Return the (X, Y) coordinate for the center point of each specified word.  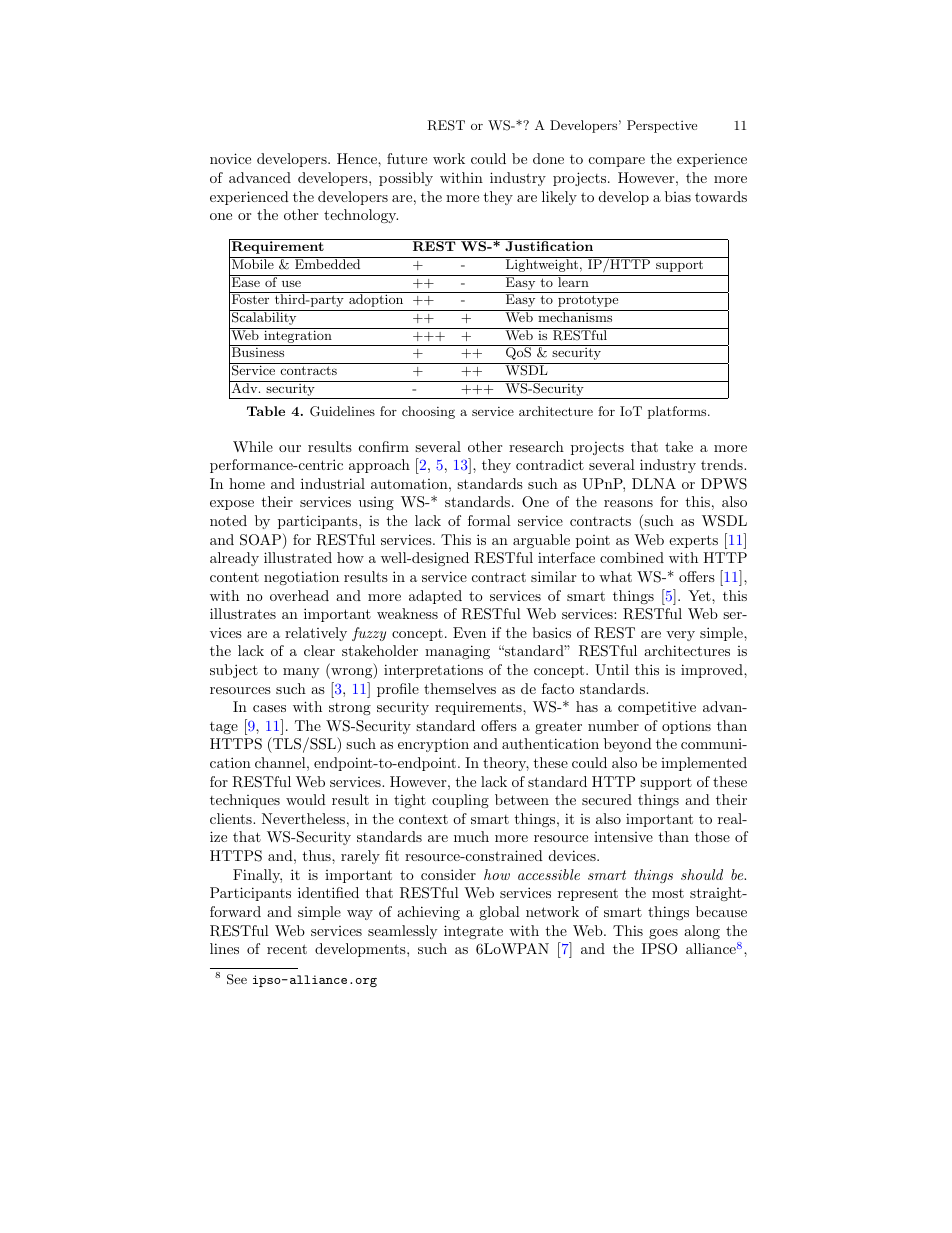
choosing (428, 412)
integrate (473, 932)
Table (266, 411)
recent (287, 949)
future (407, 158)
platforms (678, 412)
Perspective (662, 126)
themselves (460, 688)
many (301, 673)
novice (230, 158)
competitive (657, 708)
